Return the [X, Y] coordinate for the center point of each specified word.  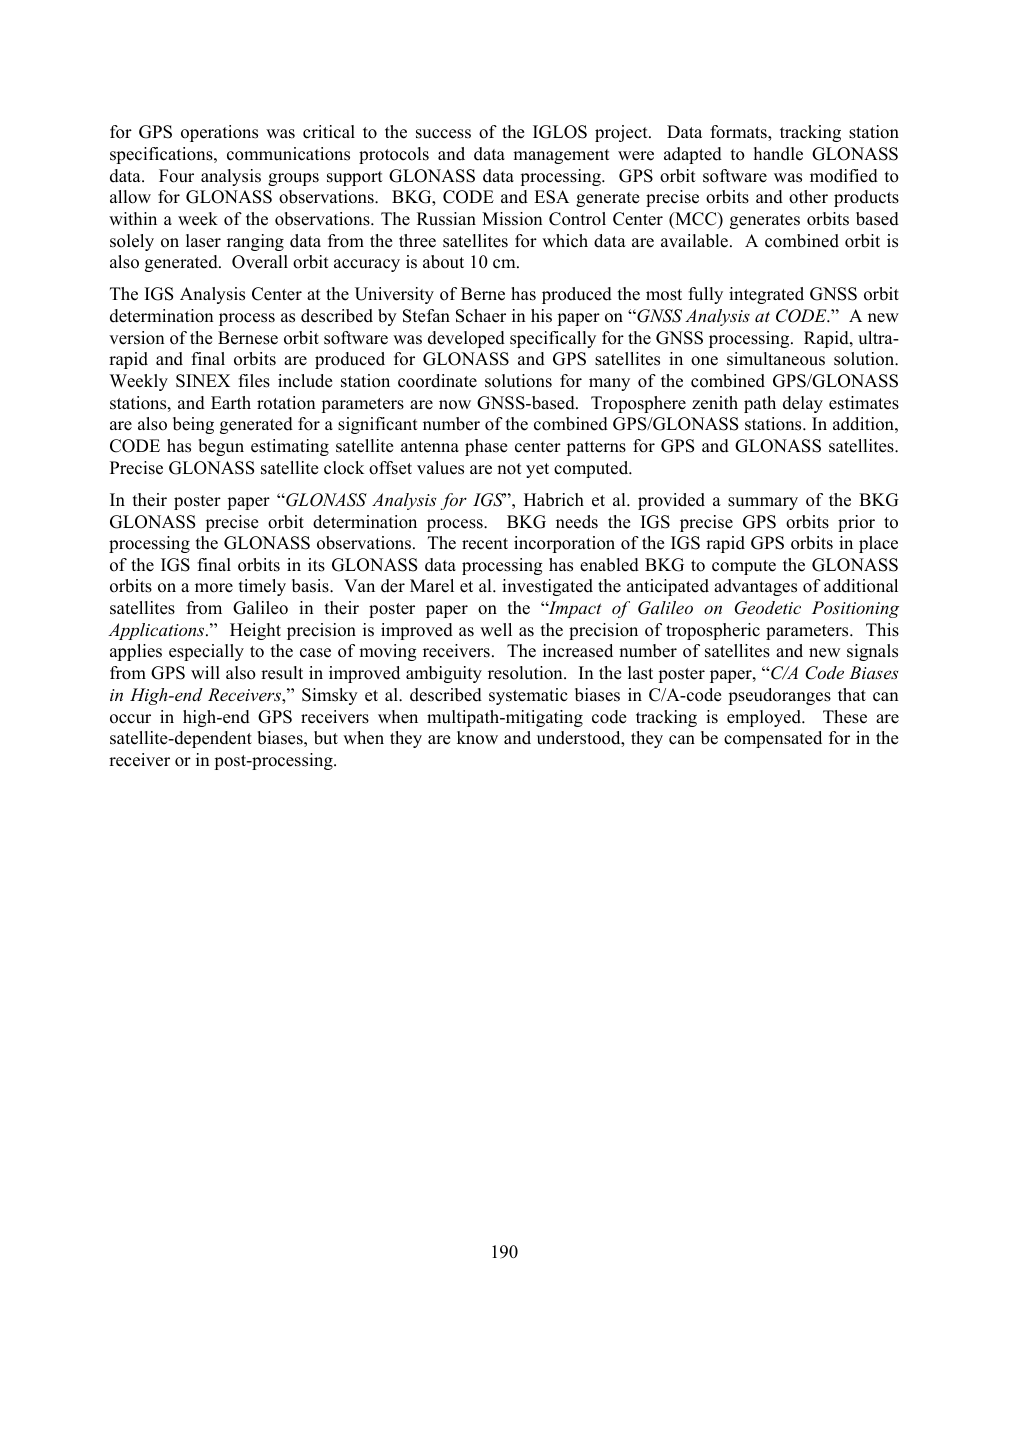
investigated [547, 587]
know [477, 738]
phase [486, 447]
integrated [766, 295]
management [561, 156]
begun [221, 447]
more [214, 588]
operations [219, 133]
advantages [755, 587]
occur [130, 719]
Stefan [426, 316]
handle [778, 154]
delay [803, 404]
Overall [260, 262]
